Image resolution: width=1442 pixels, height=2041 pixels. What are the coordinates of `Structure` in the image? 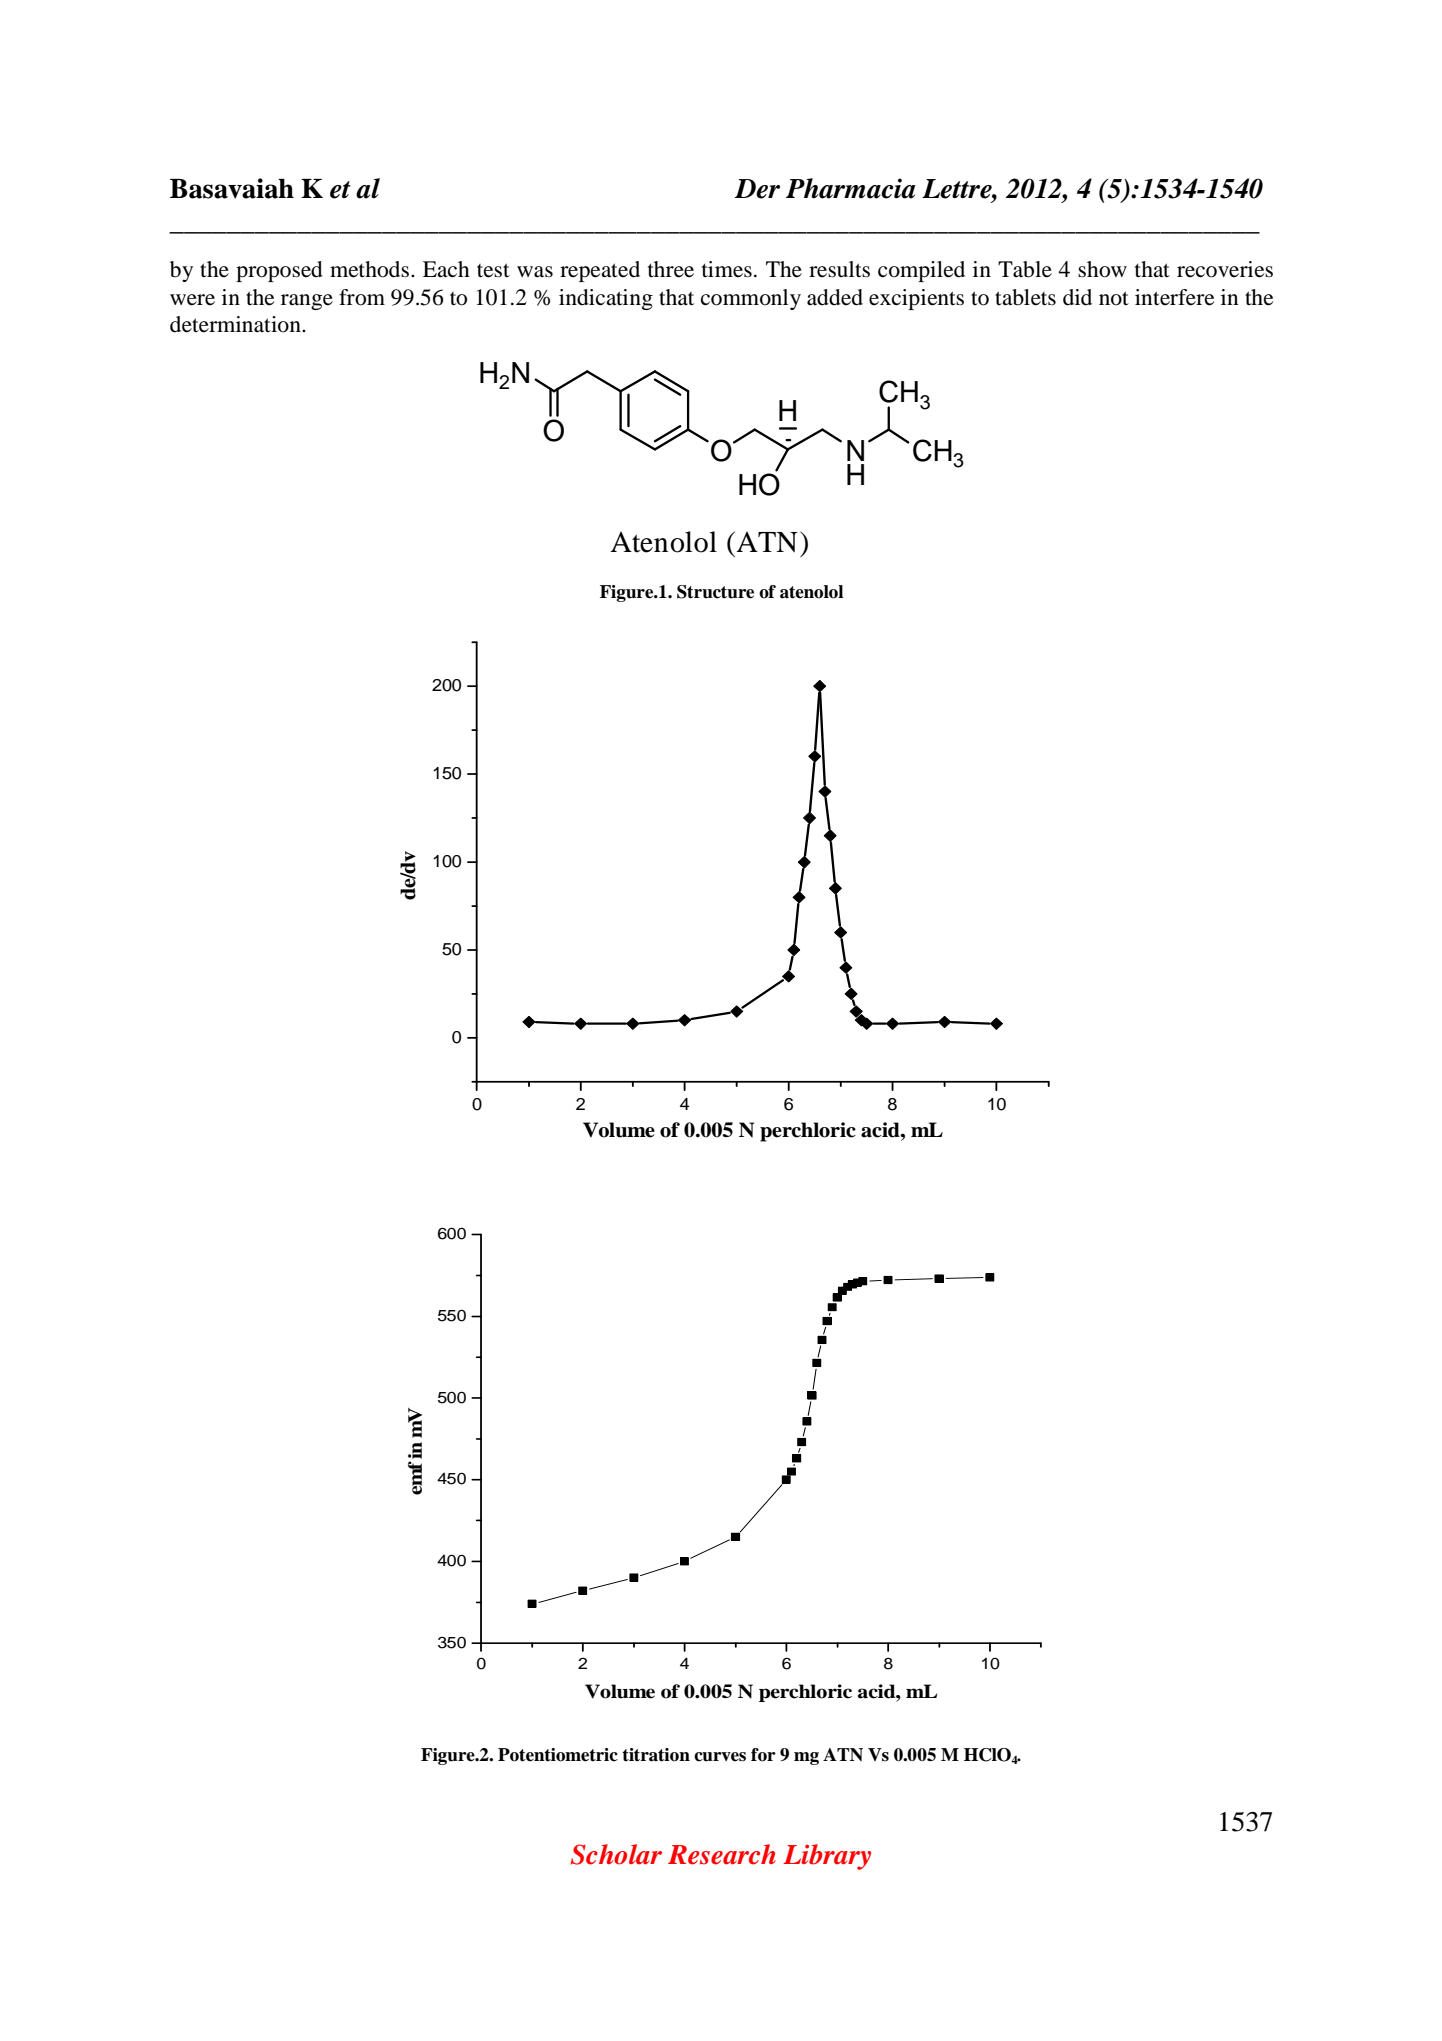 It's located at (715, 592).
